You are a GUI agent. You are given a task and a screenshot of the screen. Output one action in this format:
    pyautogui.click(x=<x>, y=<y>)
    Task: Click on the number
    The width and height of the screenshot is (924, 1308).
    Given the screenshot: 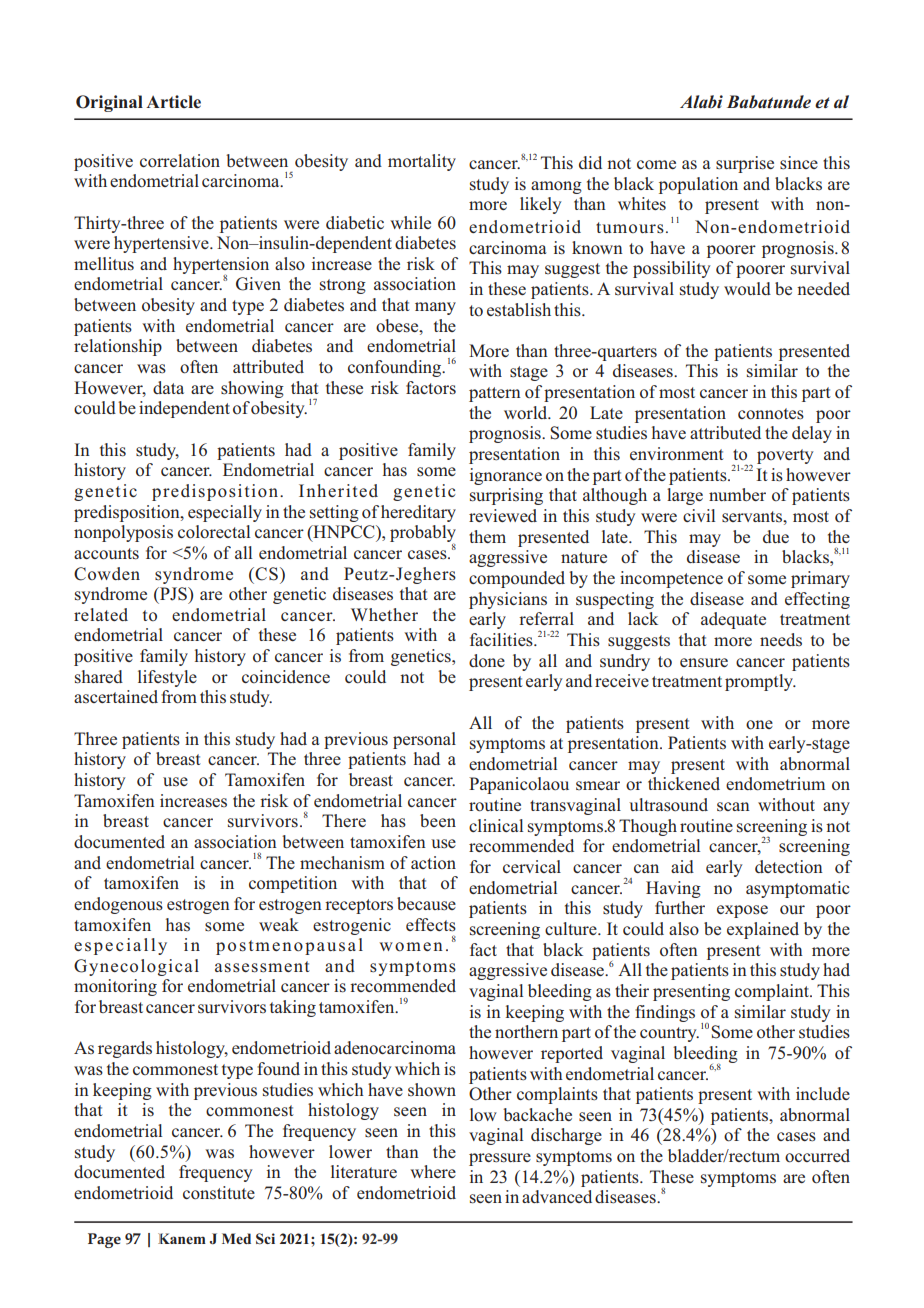 What is the action you would take?
    pyautogui.click(x=737, y=494)
